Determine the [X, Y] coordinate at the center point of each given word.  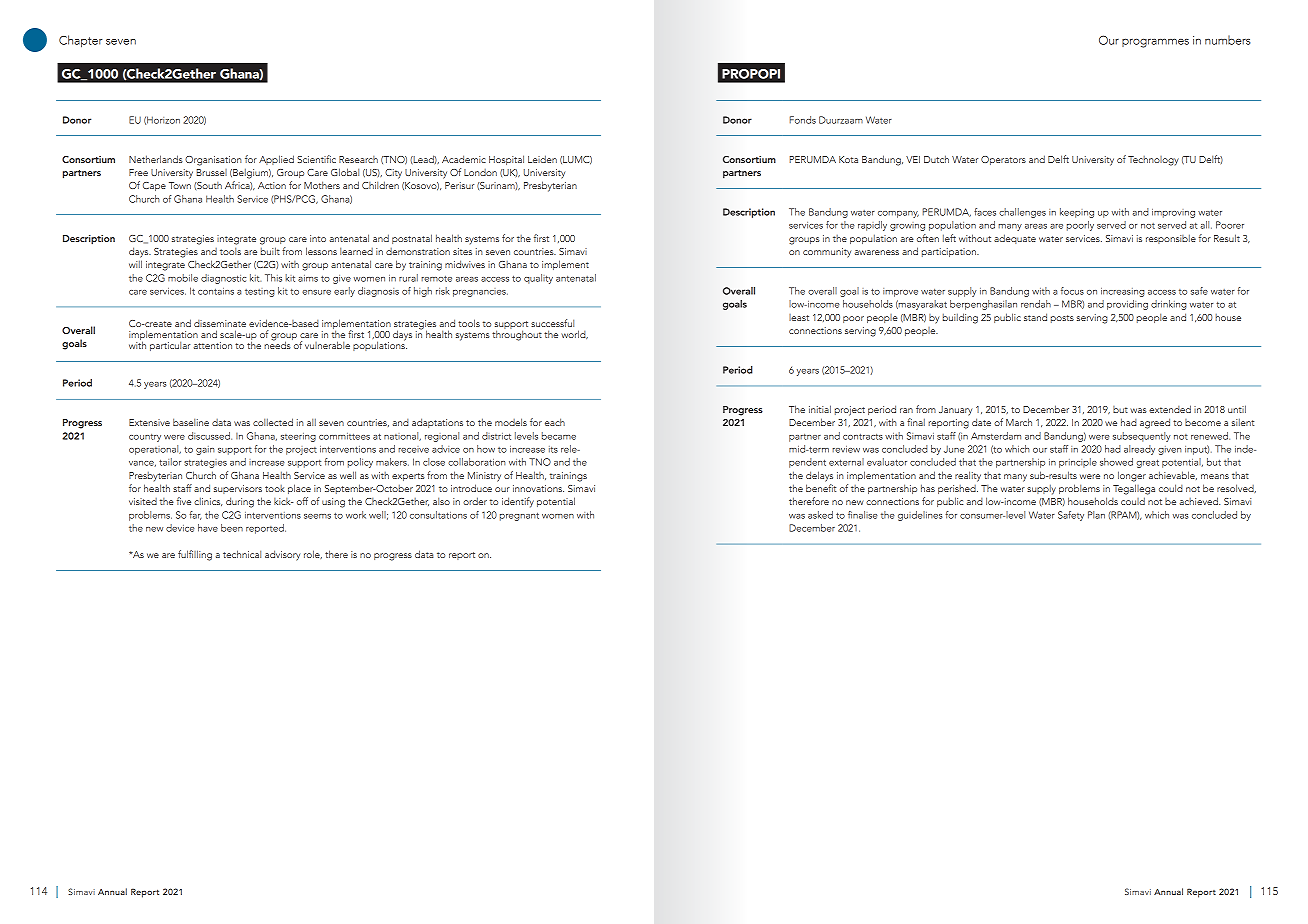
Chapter [81, 41]
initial [820, 409]
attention [213, 345]
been [232, 528]
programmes [1155, 43]
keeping [1077, 213]
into [318, 238]
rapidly [872, 226]
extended [1170, 409]
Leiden [542, 159]
